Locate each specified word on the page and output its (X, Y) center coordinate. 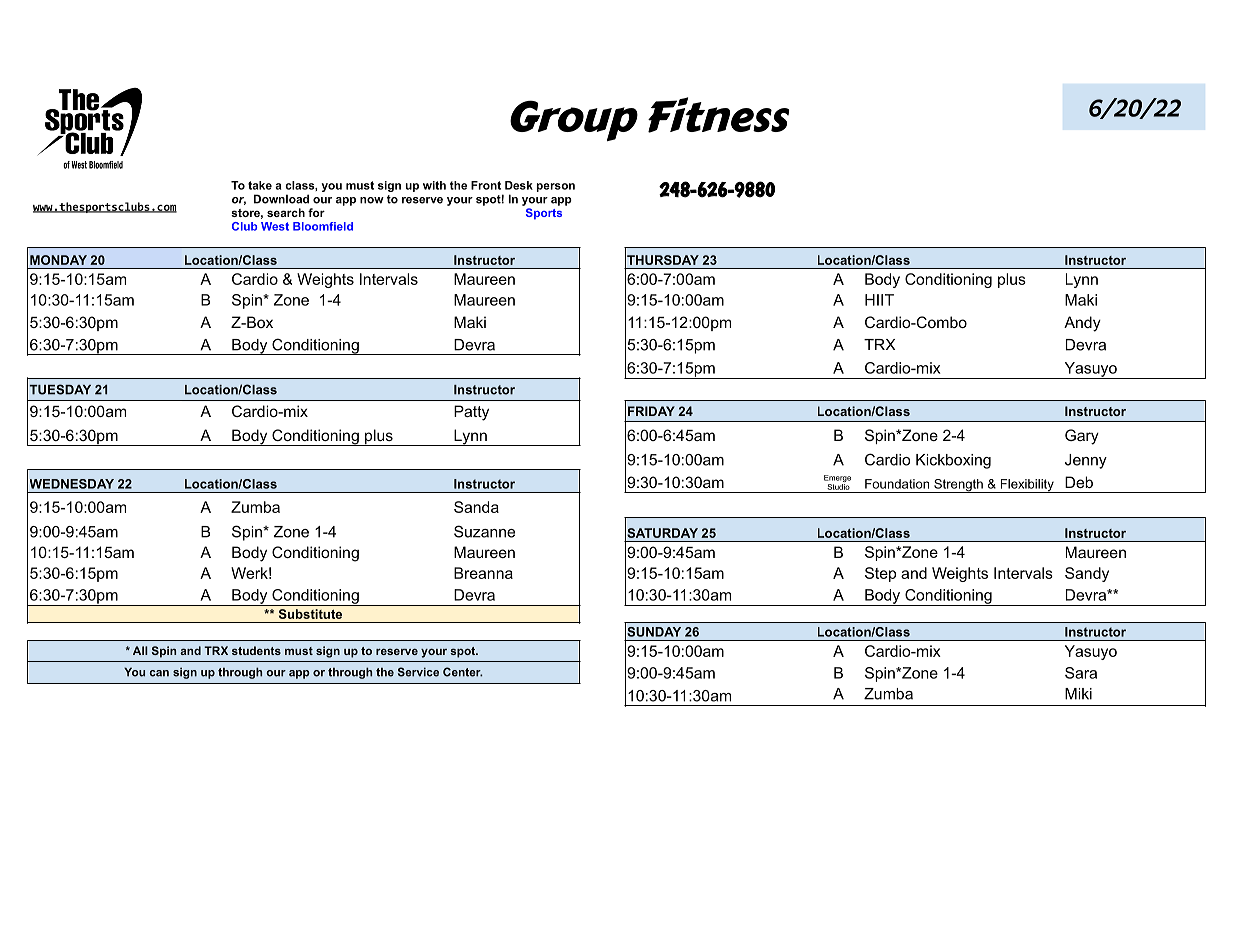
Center (463, 672)
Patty (471, 413)
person (556, 187)
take (260, 185)
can (159, 673)
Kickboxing (953, 461)
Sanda (476, 507)
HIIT (879, 300)
